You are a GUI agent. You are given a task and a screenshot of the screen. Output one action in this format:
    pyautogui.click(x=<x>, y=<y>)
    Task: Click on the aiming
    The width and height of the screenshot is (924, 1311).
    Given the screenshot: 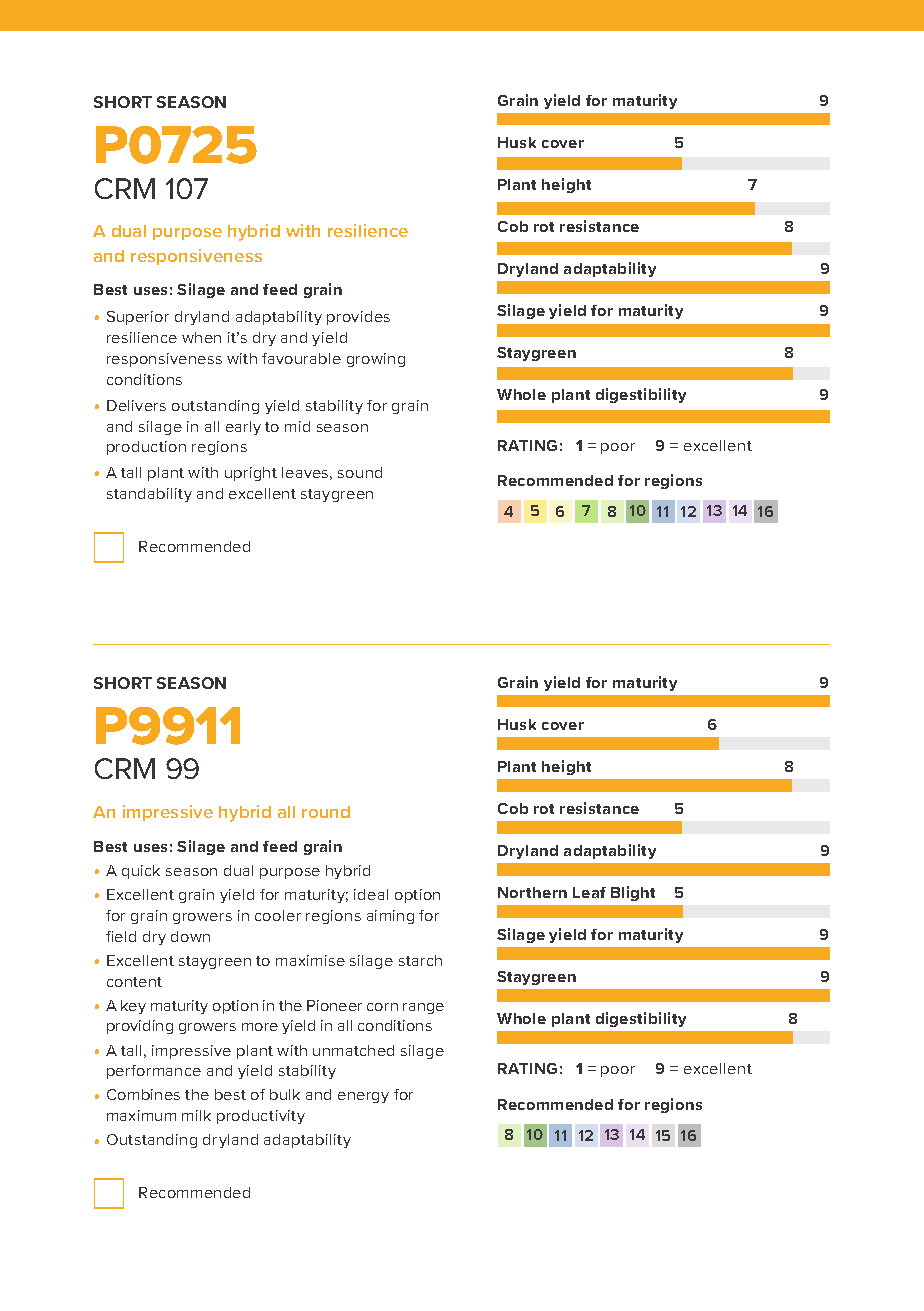 What is the action you would take?
    pyautogui.click(x=390, y=917)
